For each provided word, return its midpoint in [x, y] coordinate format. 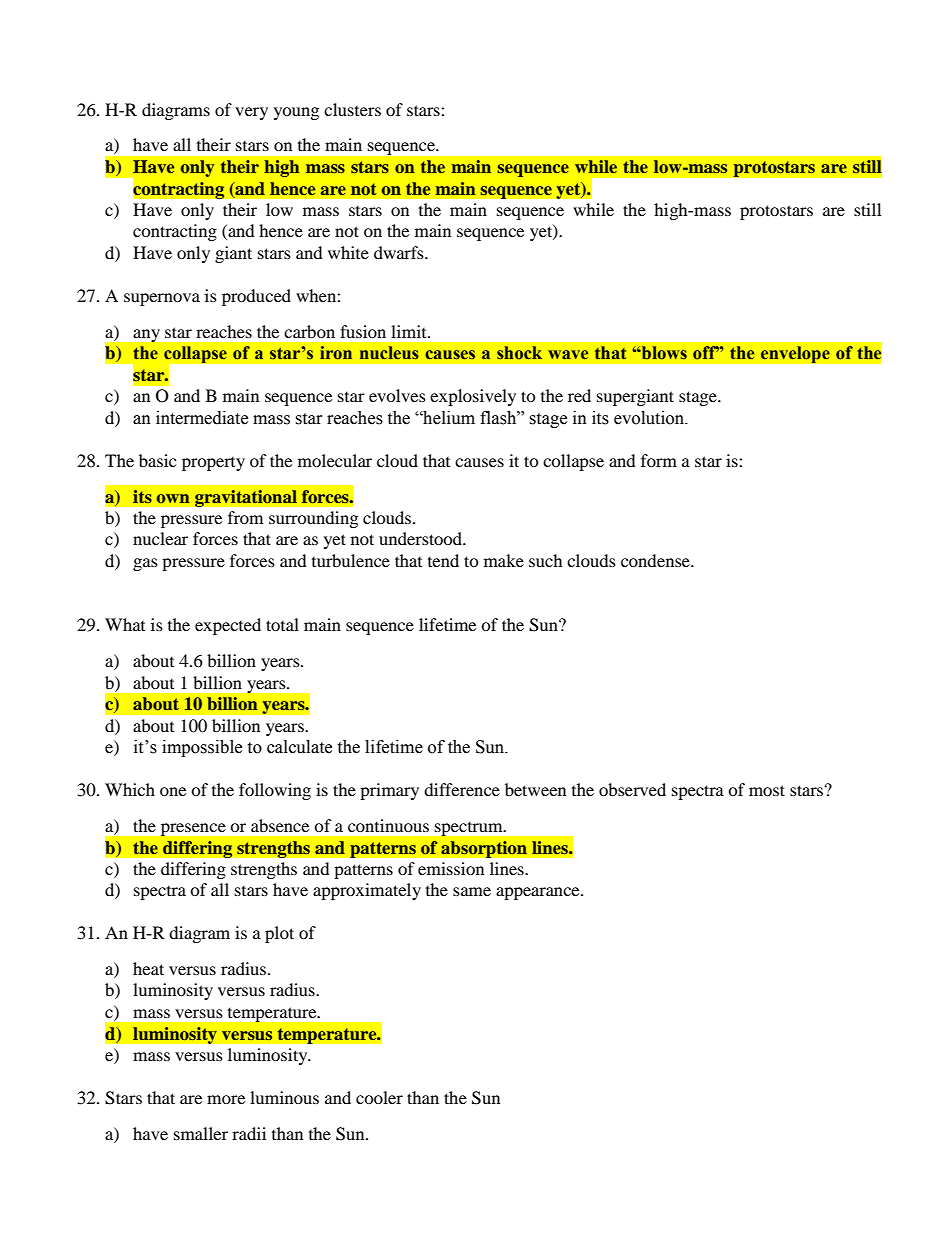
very [251, 113]
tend [443, 560]
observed [632, 789]
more [226, 1099]
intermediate [202, 418]
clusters [352, 109]
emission [451, 868]
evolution [650, 418]
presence [193, 829]
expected [228, 626]
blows [663, 353]
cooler [379, 1097]
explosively [473, 397]
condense [656, 560]
